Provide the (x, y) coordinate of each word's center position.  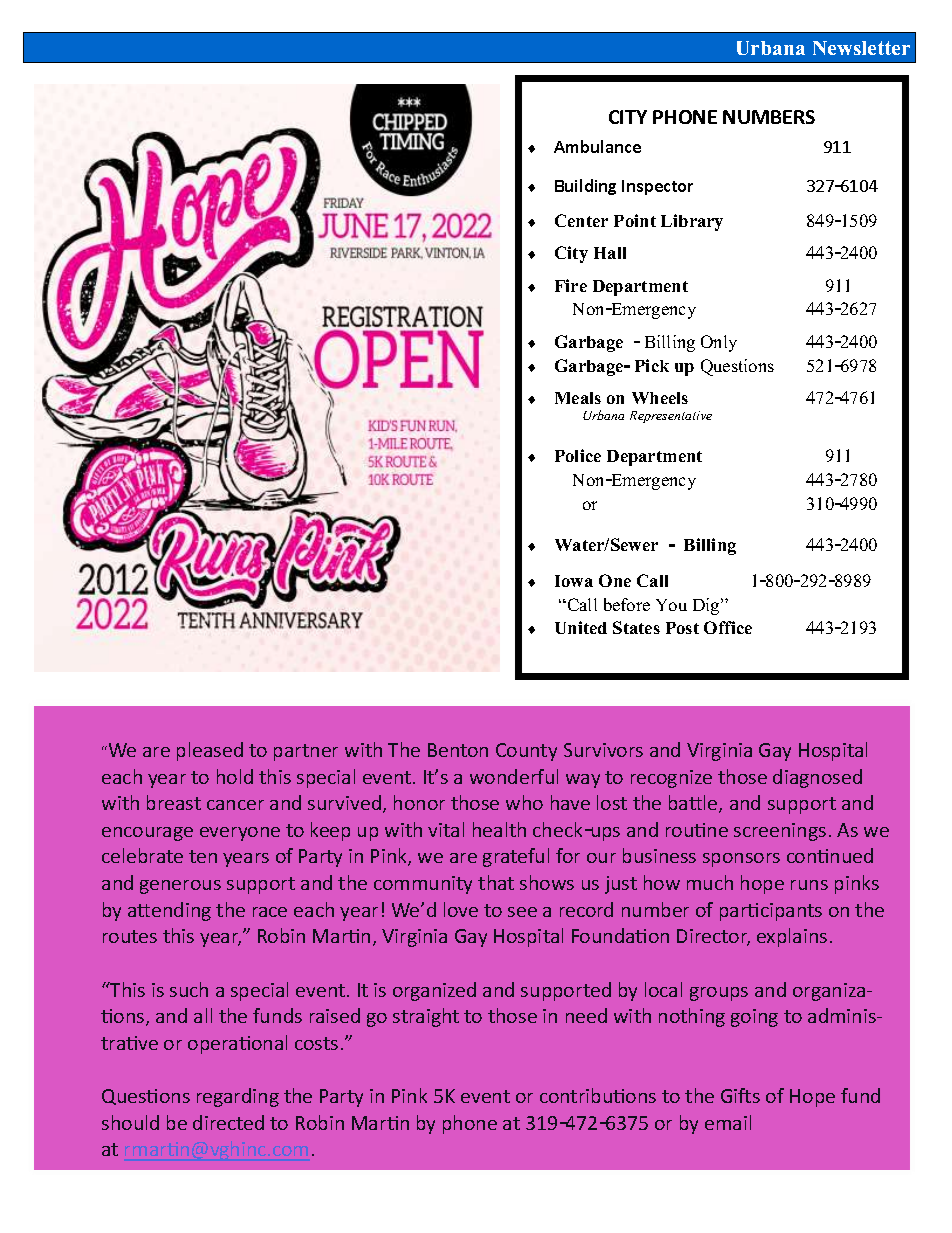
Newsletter (861, 48)
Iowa (574, 581)
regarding (238, 1097)
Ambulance (597, 146)
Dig (707, 606)
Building (585, 187)
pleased (210, 751)
